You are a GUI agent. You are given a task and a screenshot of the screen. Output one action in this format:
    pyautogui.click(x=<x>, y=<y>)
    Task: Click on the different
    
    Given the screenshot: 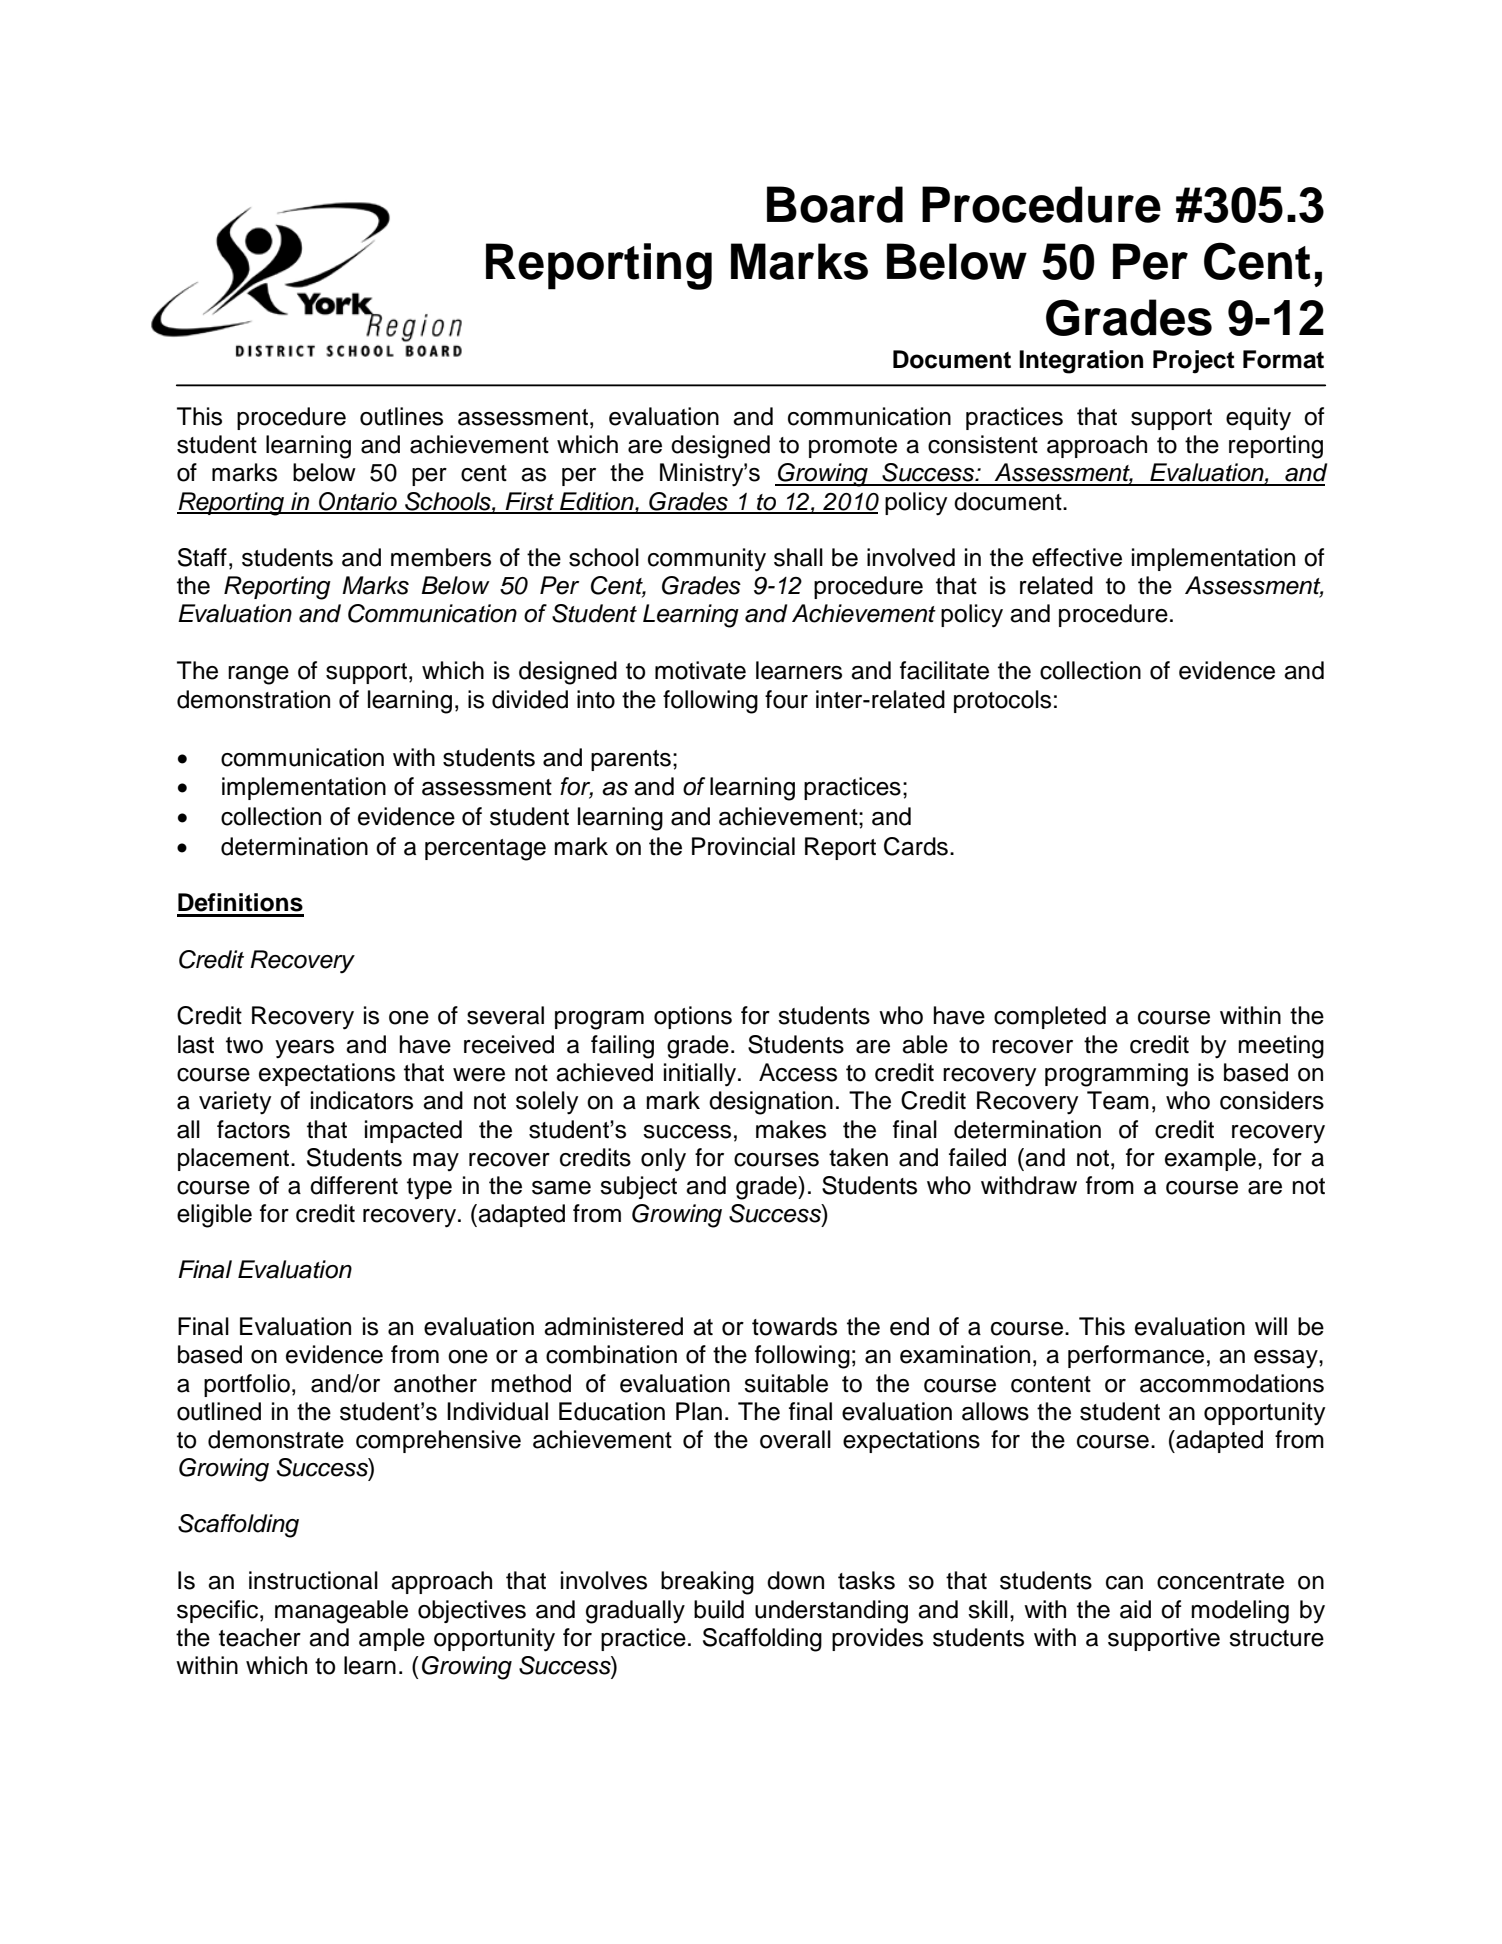 What is the action you would take?
    pyautogui.click(x=354, y=1185)
